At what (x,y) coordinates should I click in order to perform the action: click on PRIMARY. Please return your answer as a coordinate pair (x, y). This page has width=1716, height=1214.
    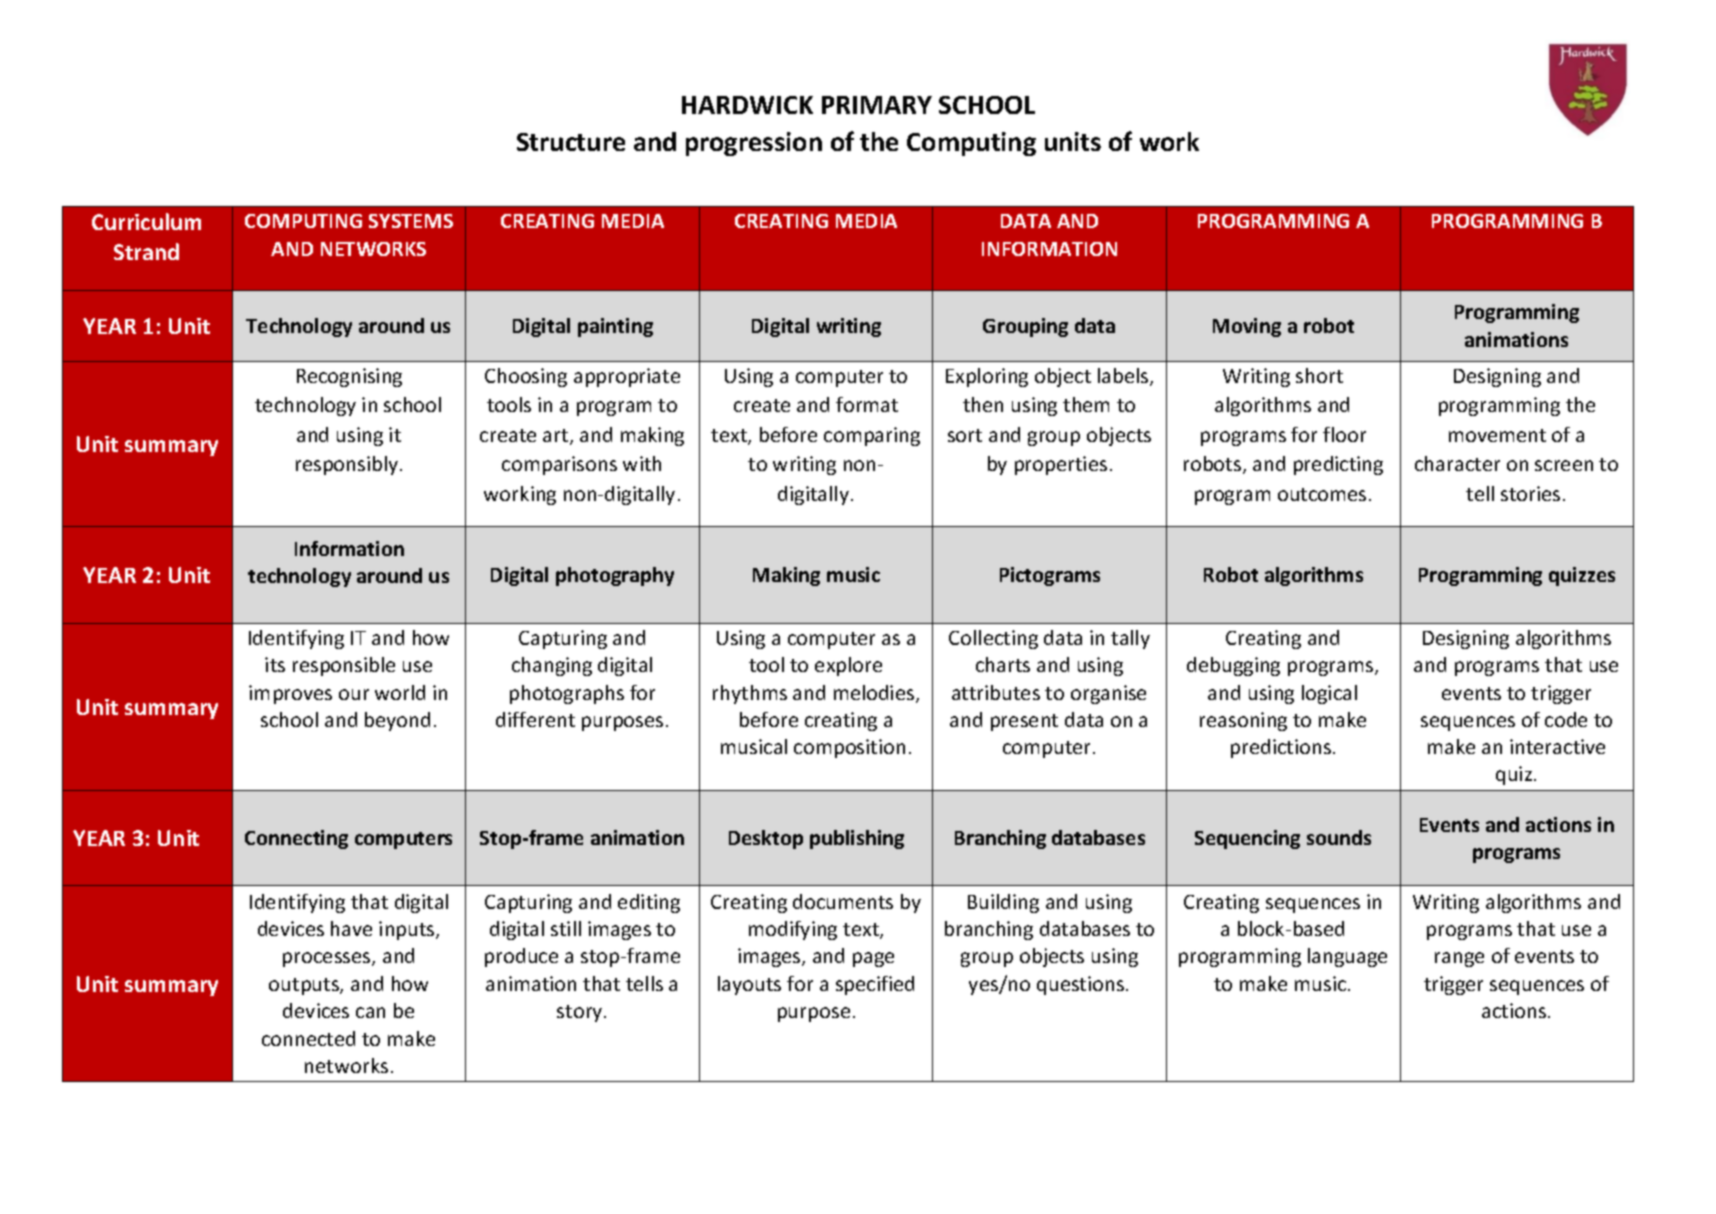
    Looking at the image, I should click on (877, 105).
